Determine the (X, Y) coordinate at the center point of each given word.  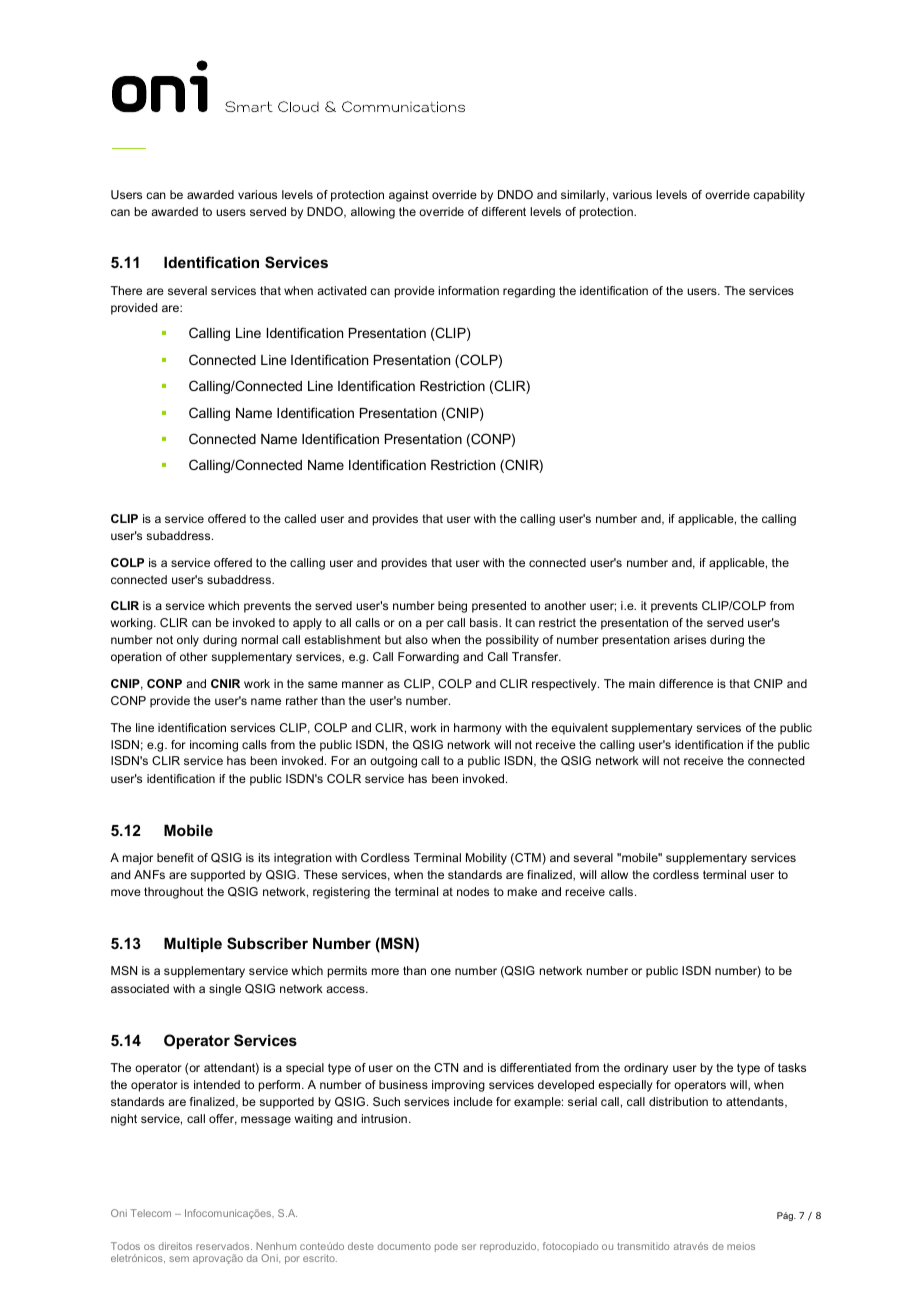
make (522, 891)
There (126, 290)
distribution (678, 1101)
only (188, 641)
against (409, 196)
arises (690, 639)
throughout (174, 893)
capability (779, 196)
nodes (473, 891)
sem (179, 1259)
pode (446, 1247)
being (452, 607)
